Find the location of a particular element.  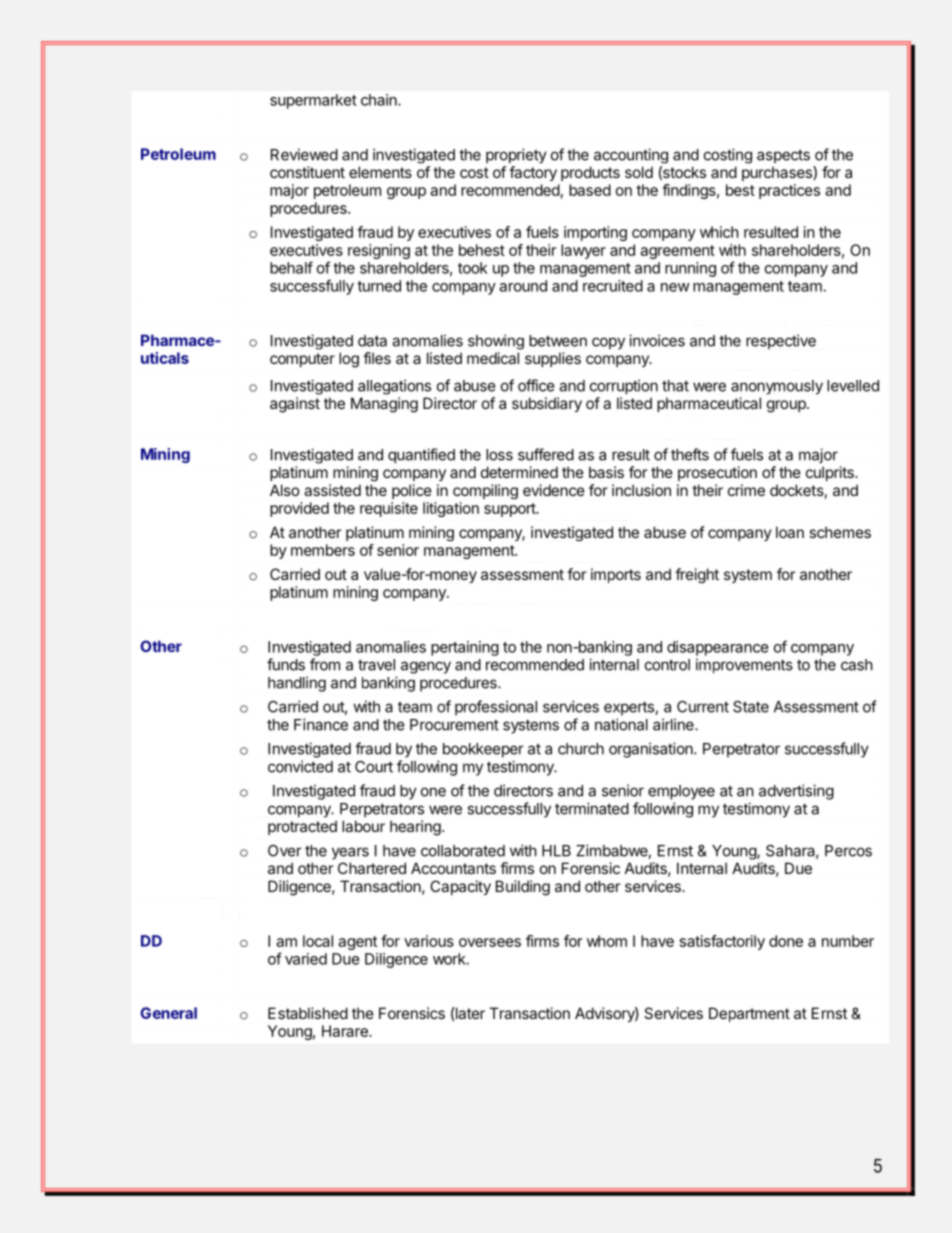

loan is located at coordinates (790, 532).
